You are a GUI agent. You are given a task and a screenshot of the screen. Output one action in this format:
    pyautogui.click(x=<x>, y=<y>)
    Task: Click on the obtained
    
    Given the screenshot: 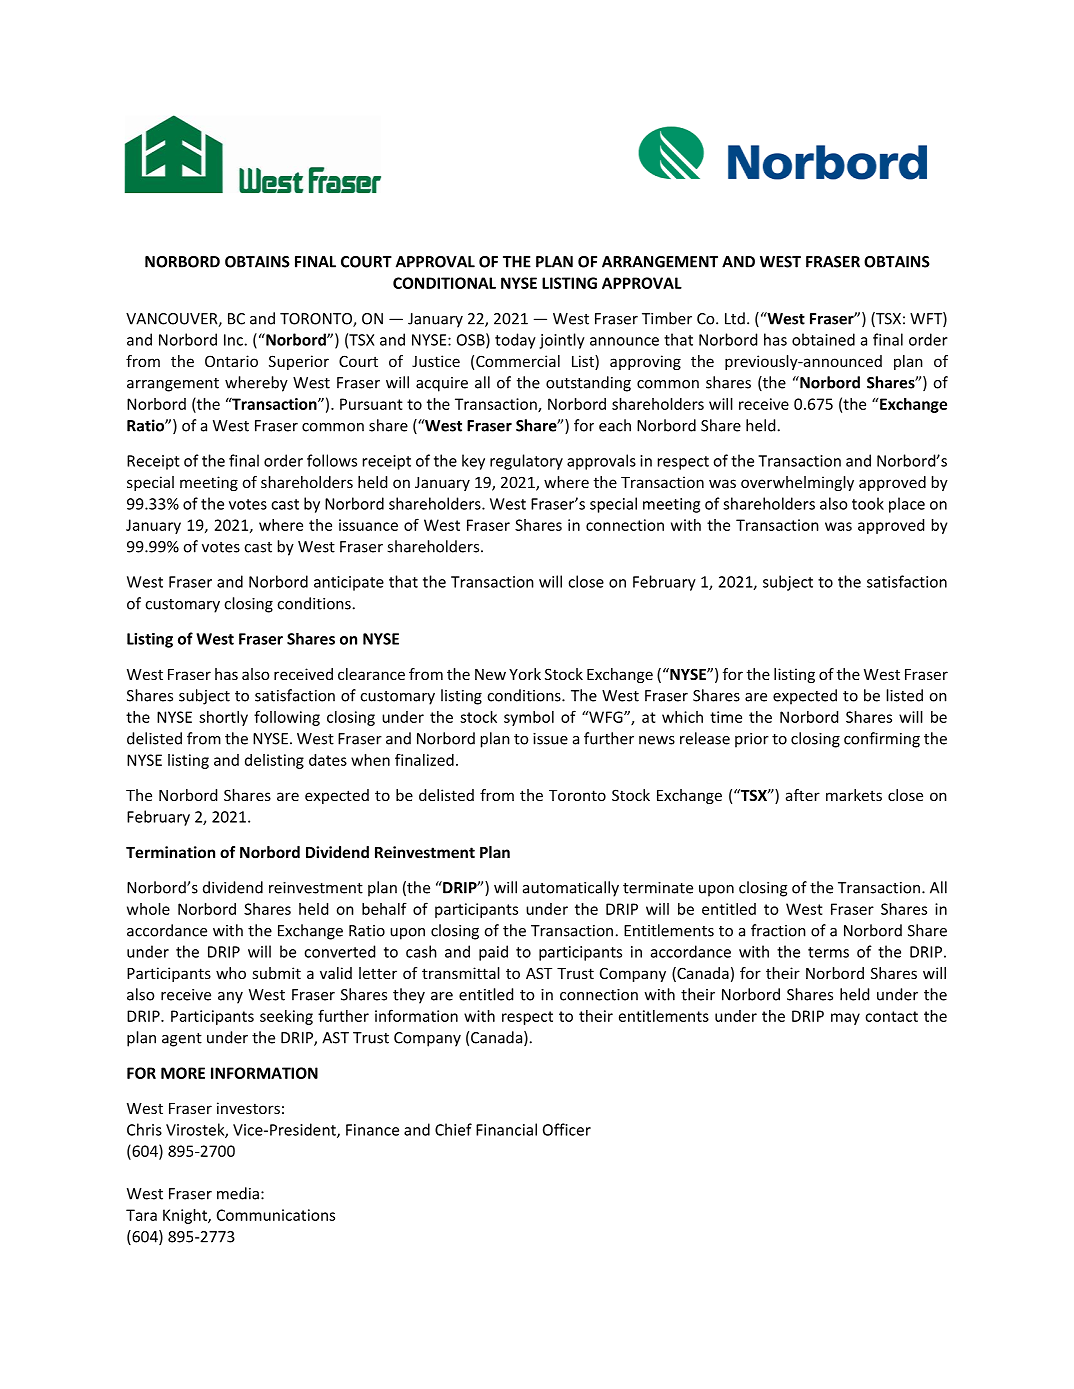 What is the action you would take?
    pyautogui.click(x=823, y=339)
